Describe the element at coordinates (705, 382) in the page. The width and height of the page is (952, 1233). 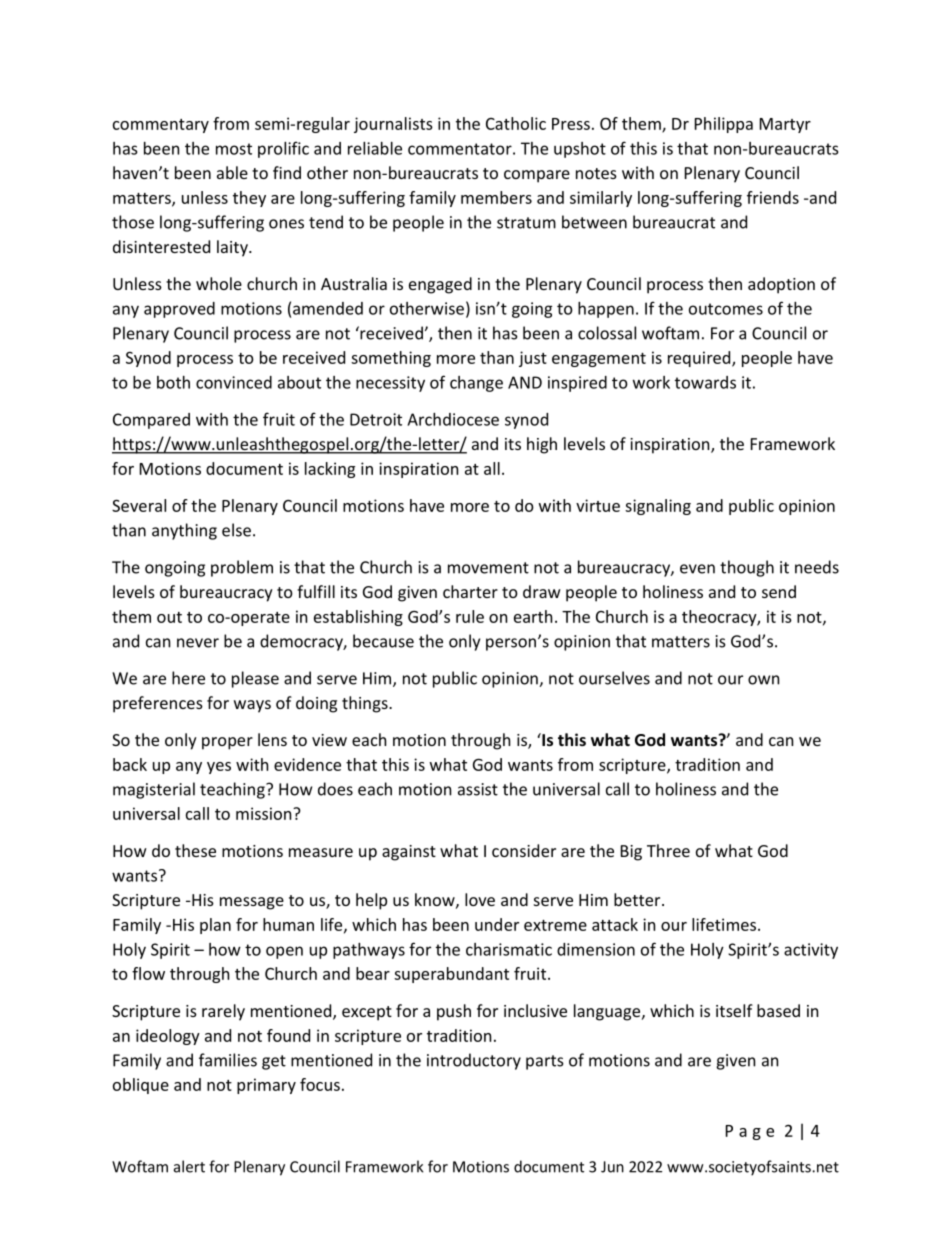
I see `towards` at that location.
